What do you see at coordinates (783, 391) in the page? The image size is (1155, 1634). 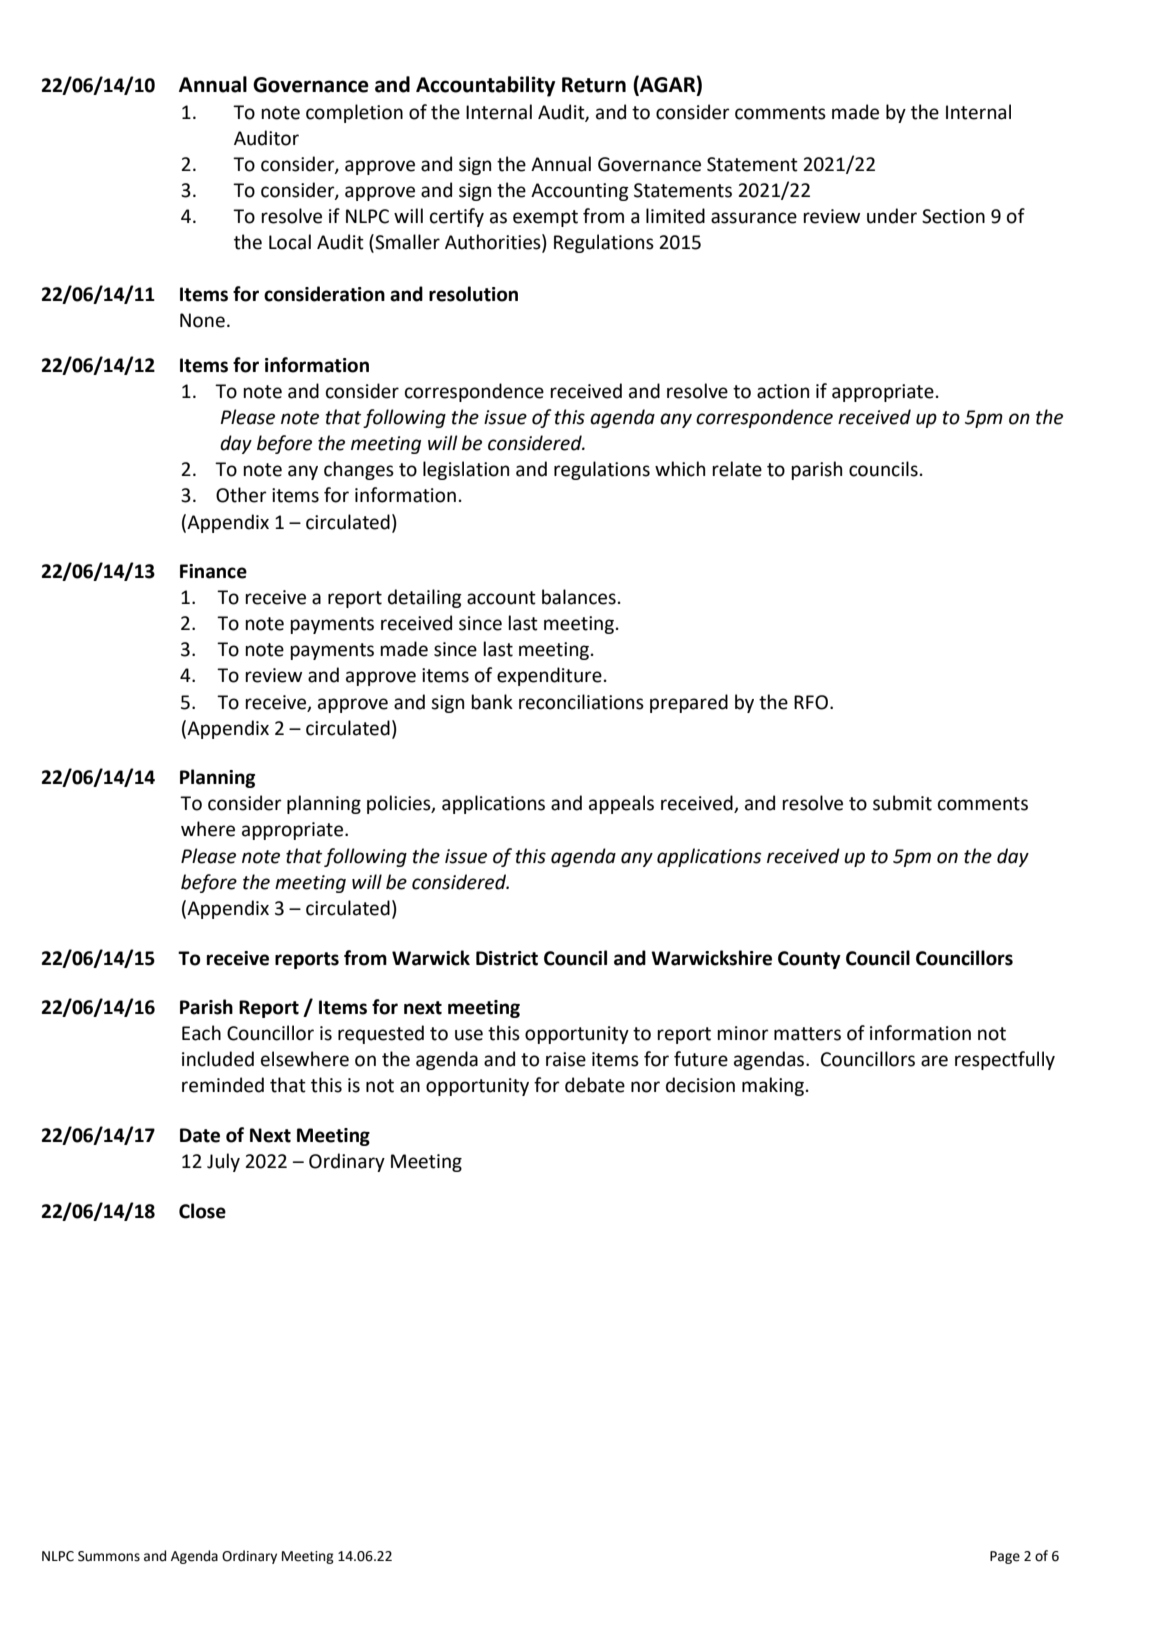 I see `action` at bounding box center [783, 391].
